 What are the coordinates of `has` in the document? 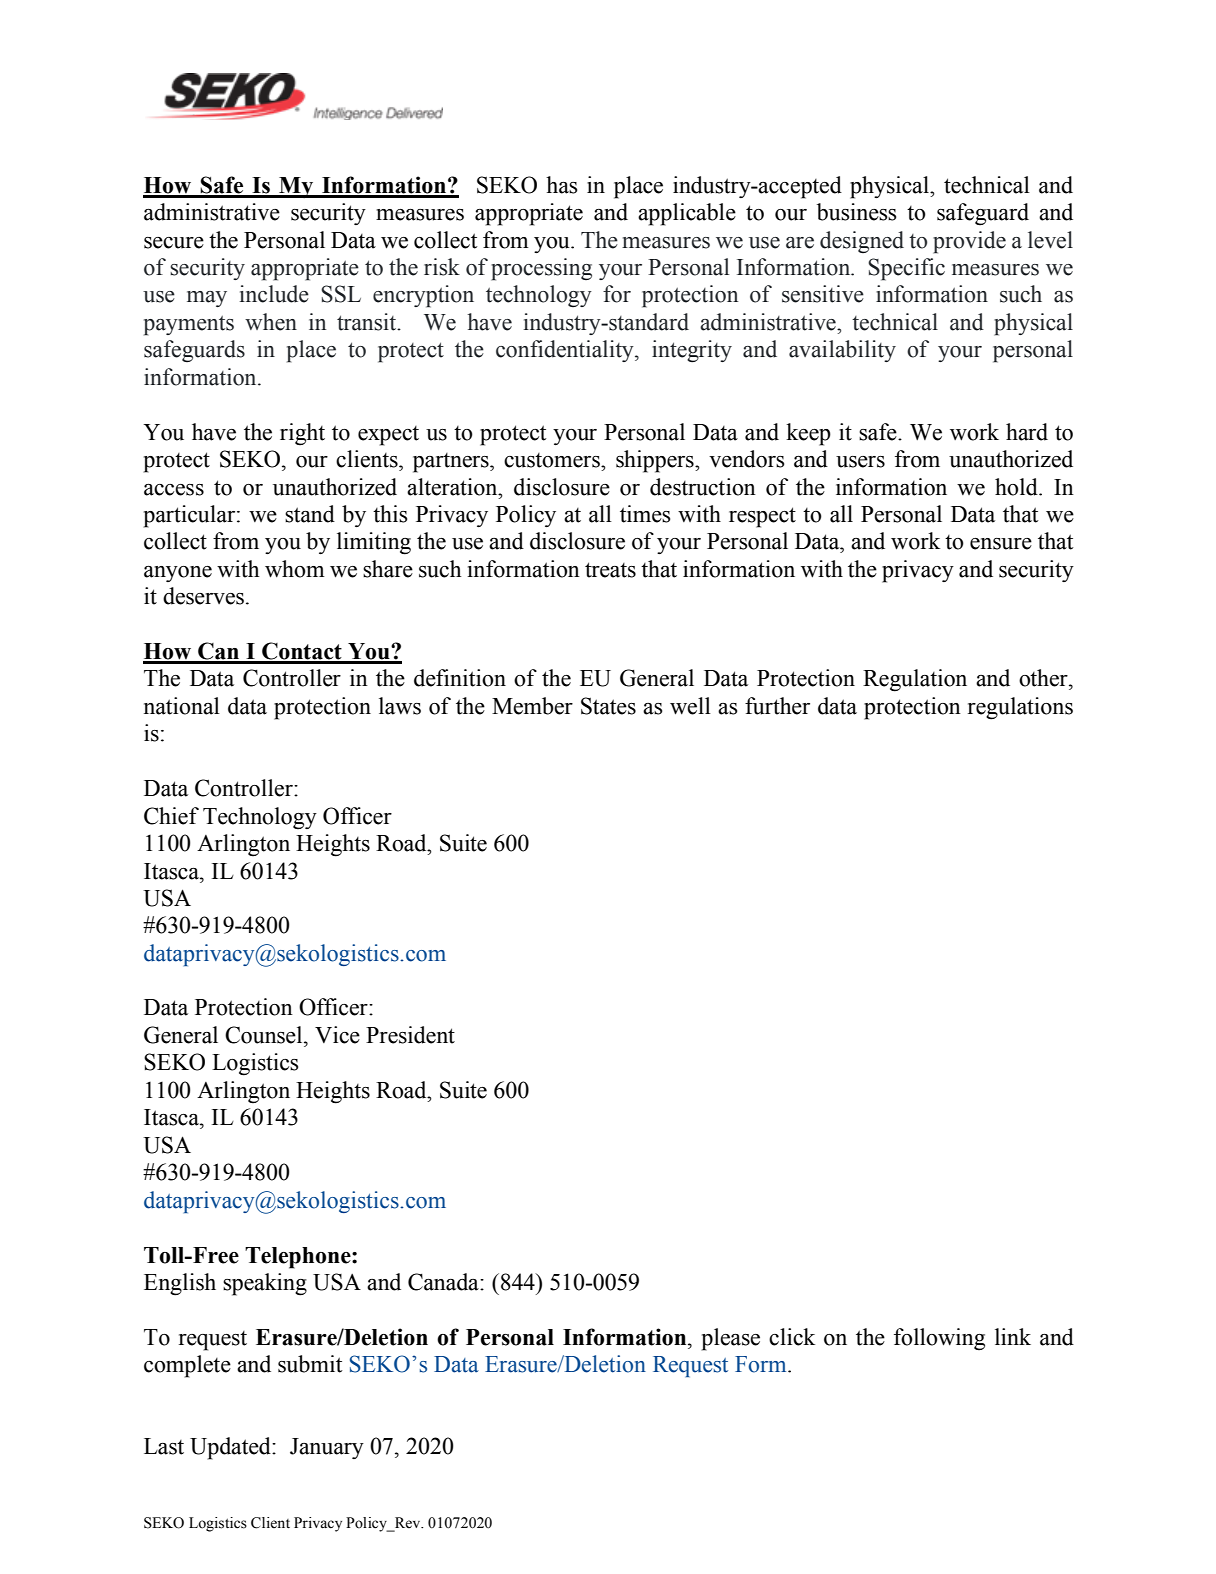 It's located at (561, 185).
